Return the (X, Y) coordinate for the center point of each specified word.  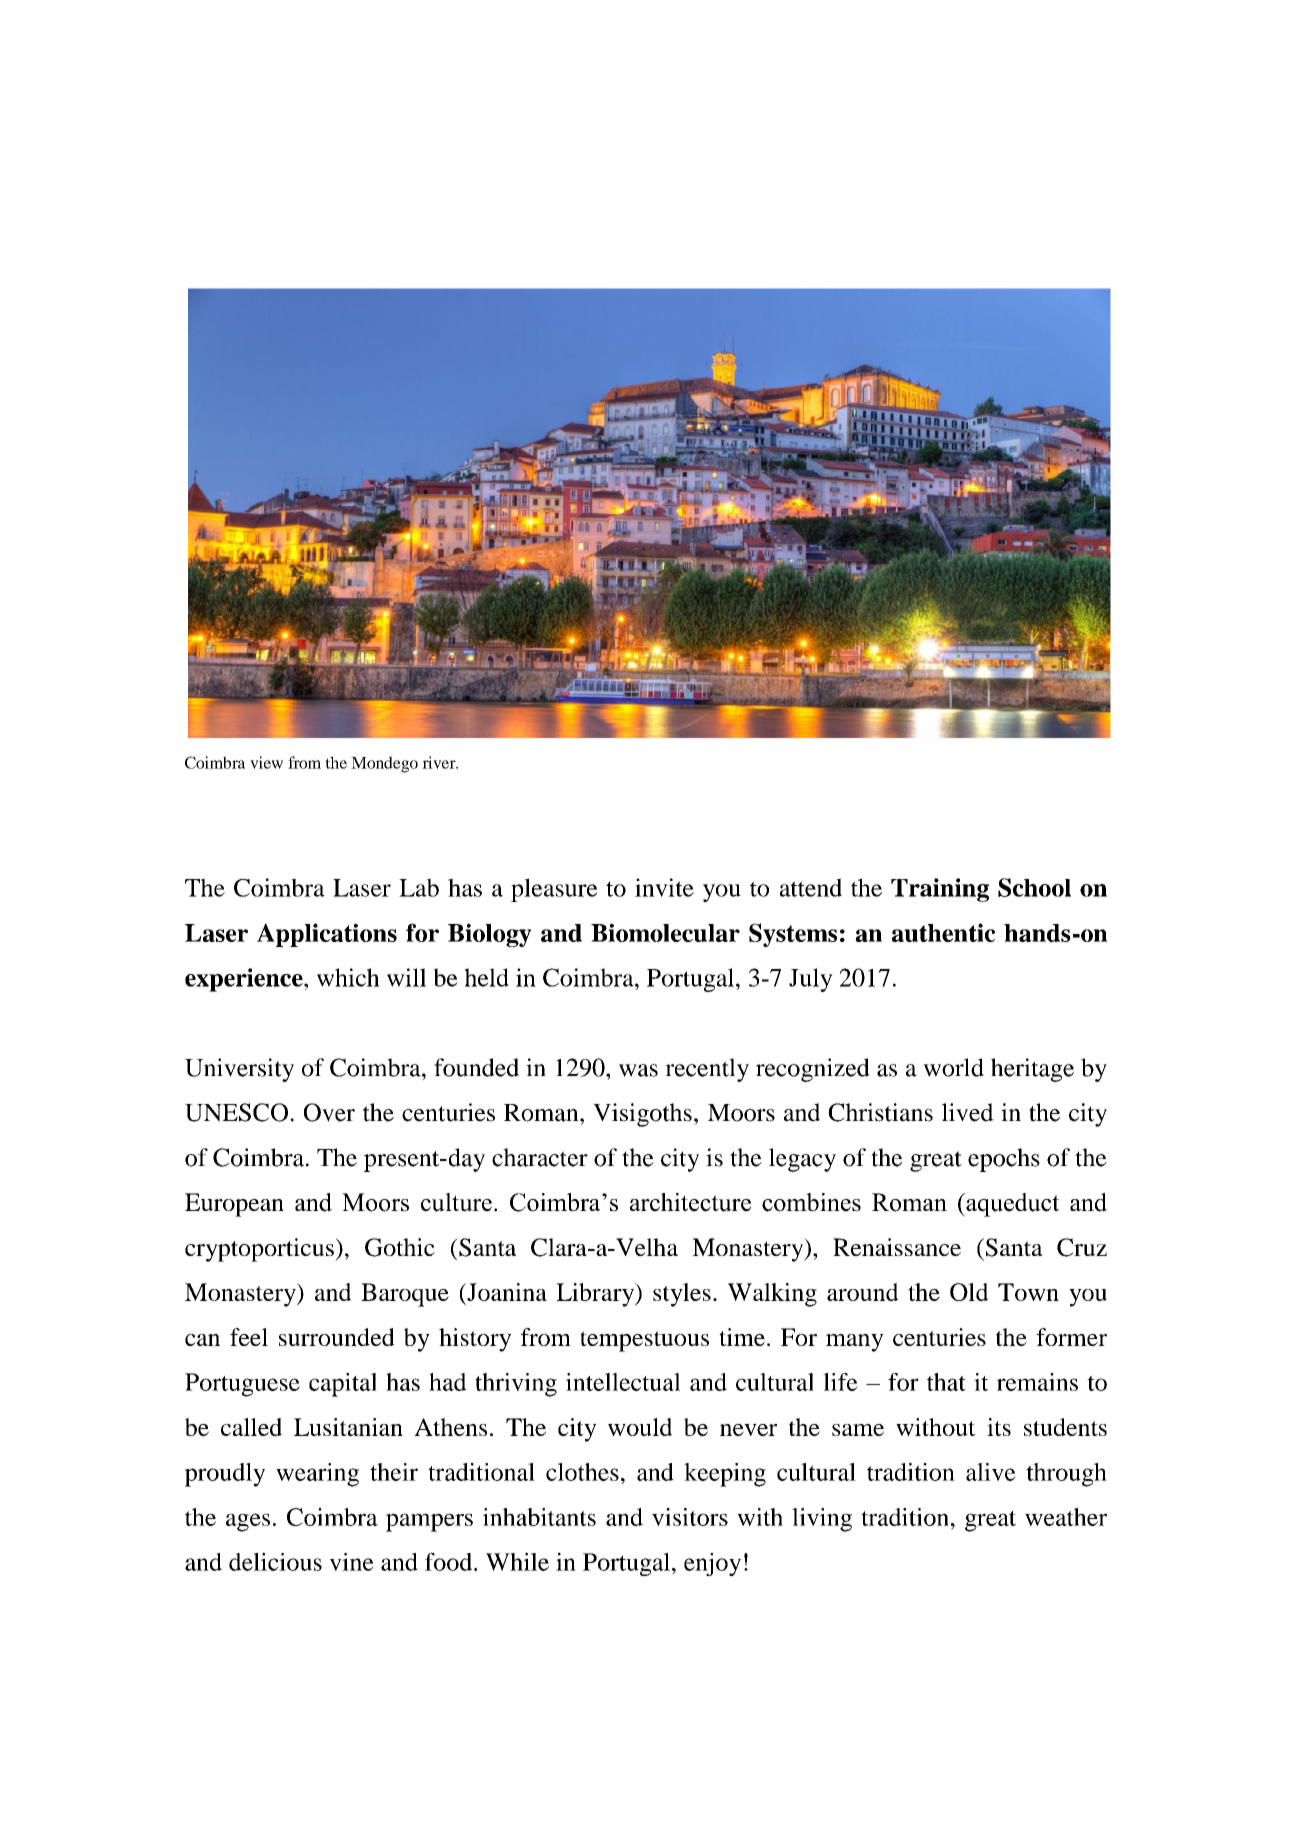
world (953, 1067)
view (266, 762)
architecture (690, 1202)
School (1034, 887)
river (440, 762)
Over (329, 1112)
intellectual (623, 1382)
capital (343, 1385)
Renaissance (897, 1247)
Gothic (400, 1247)
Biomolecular (665, 932)
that (946, 1382)
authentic (943, 932)
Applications (327, 935)
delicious (275, 1561)
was (638, 1070)
